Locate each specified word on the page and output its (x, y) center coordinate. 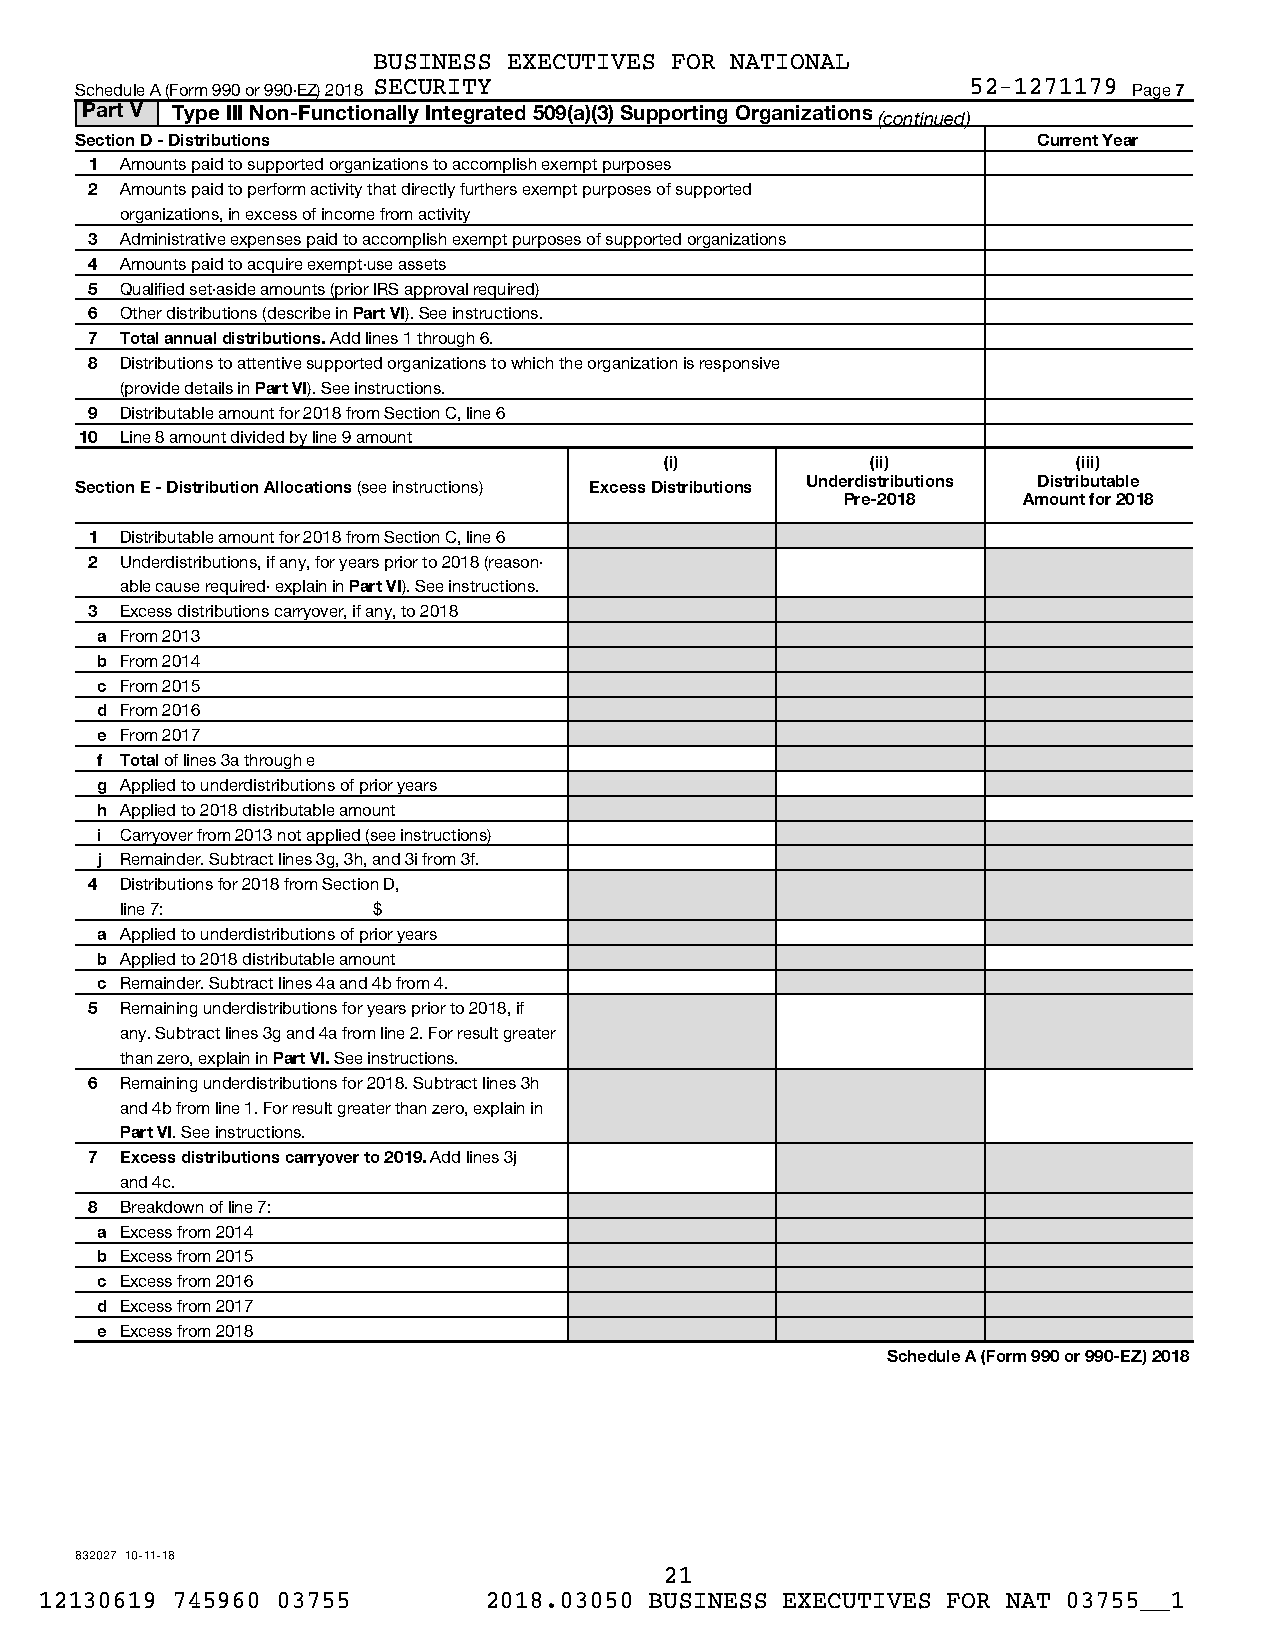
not (289, 835)
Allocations (307, 487)
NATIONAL (789, 61)
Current (1068, 140)
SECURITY (433, 87)
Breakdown (162, 1207)
